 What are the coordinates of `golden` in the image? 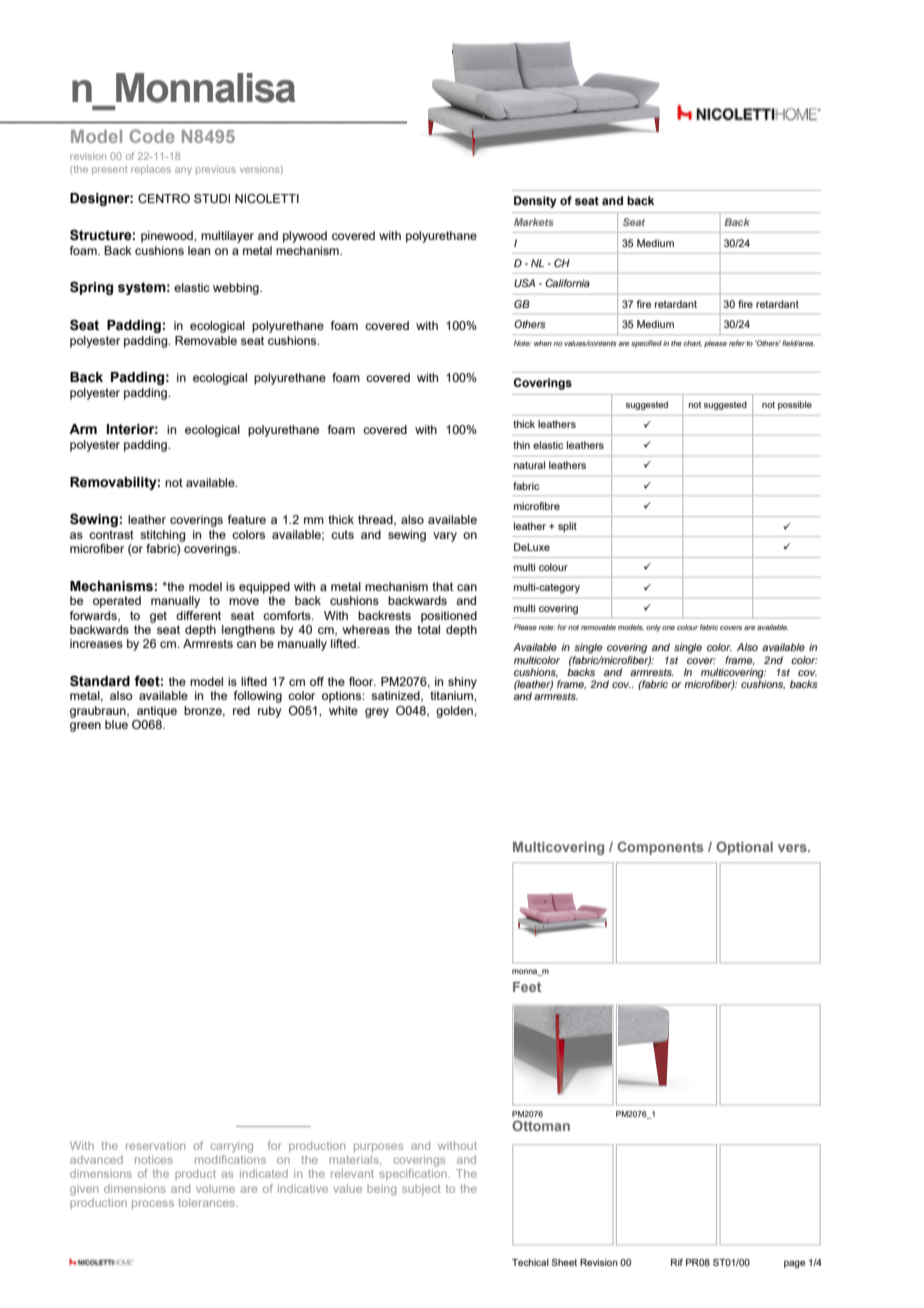 It's located at (455, 712).
